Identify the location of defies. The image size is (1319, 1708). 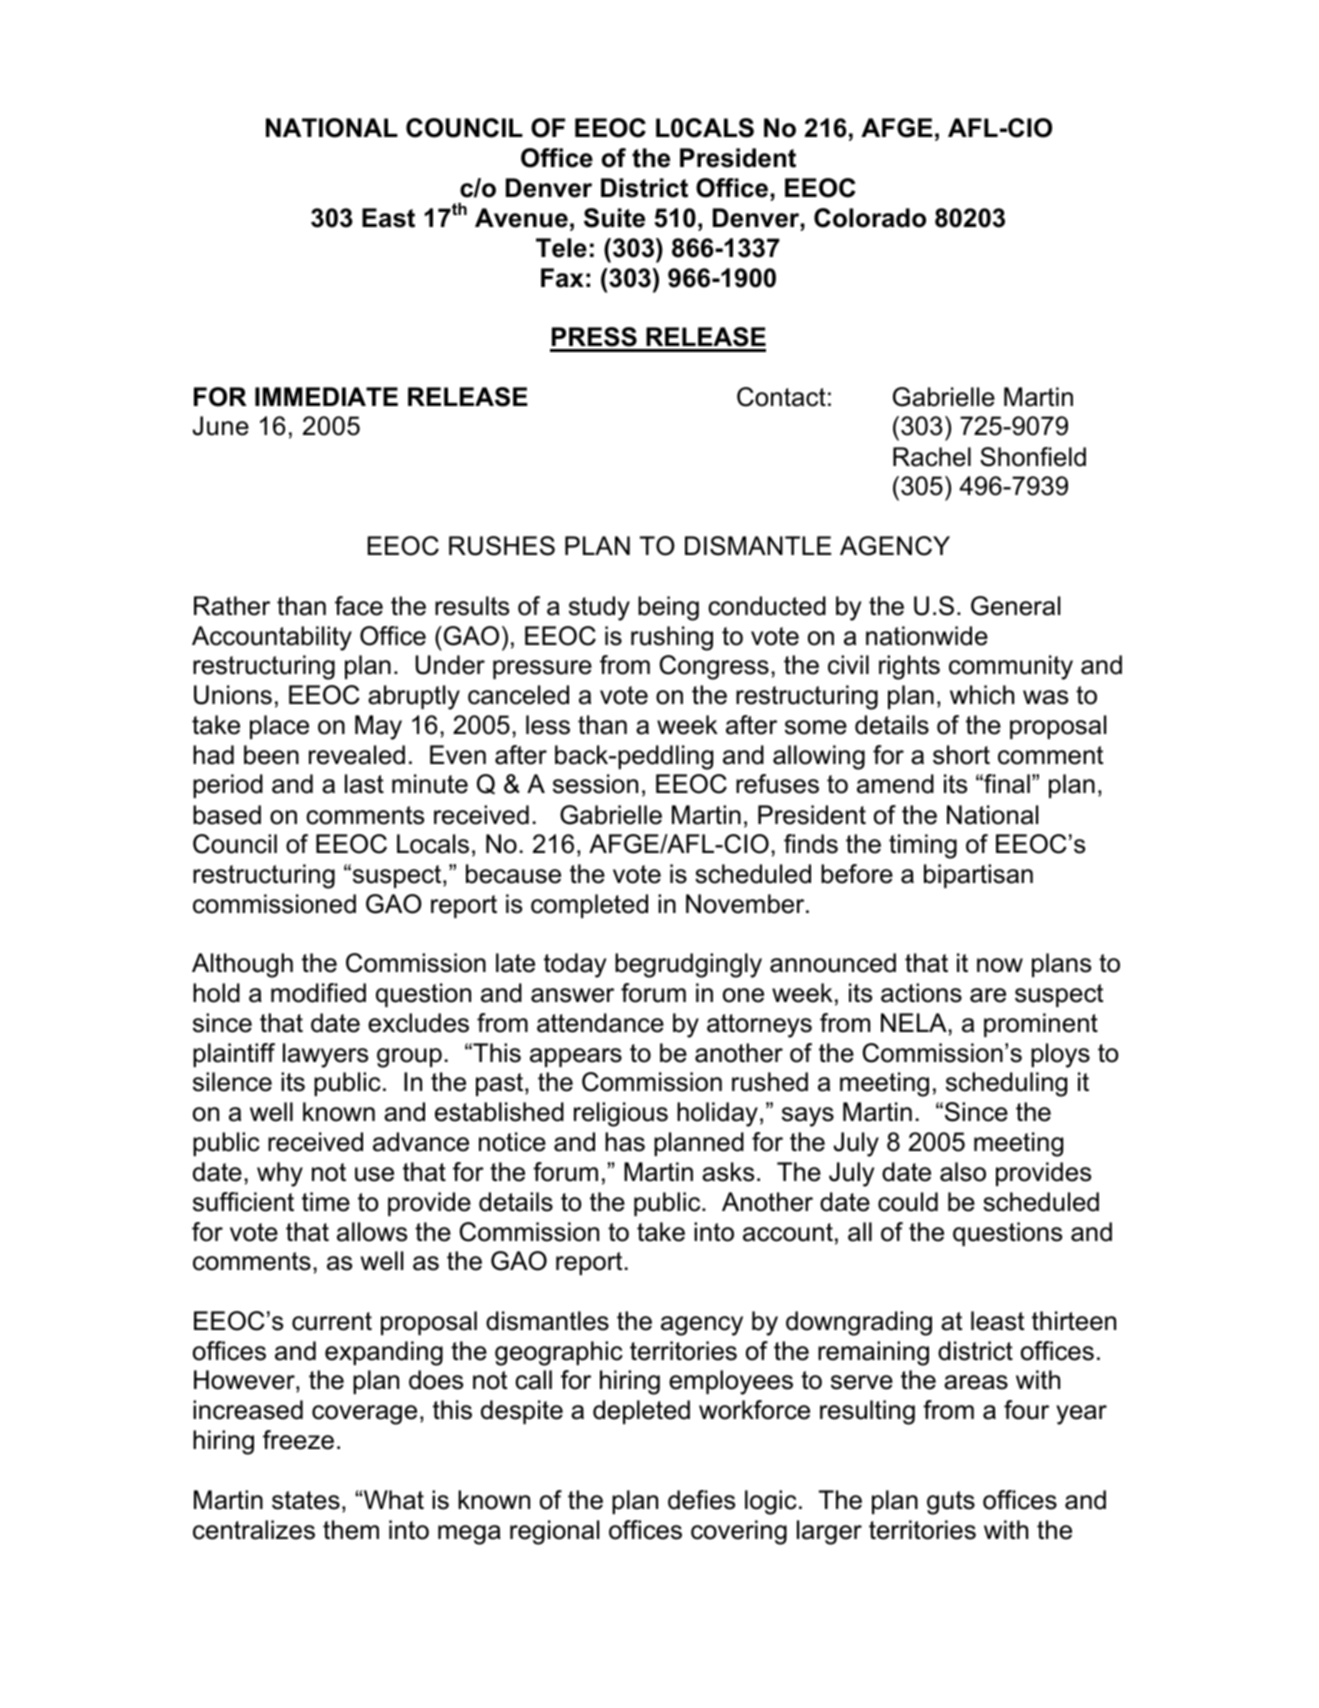
(701, 1500).
